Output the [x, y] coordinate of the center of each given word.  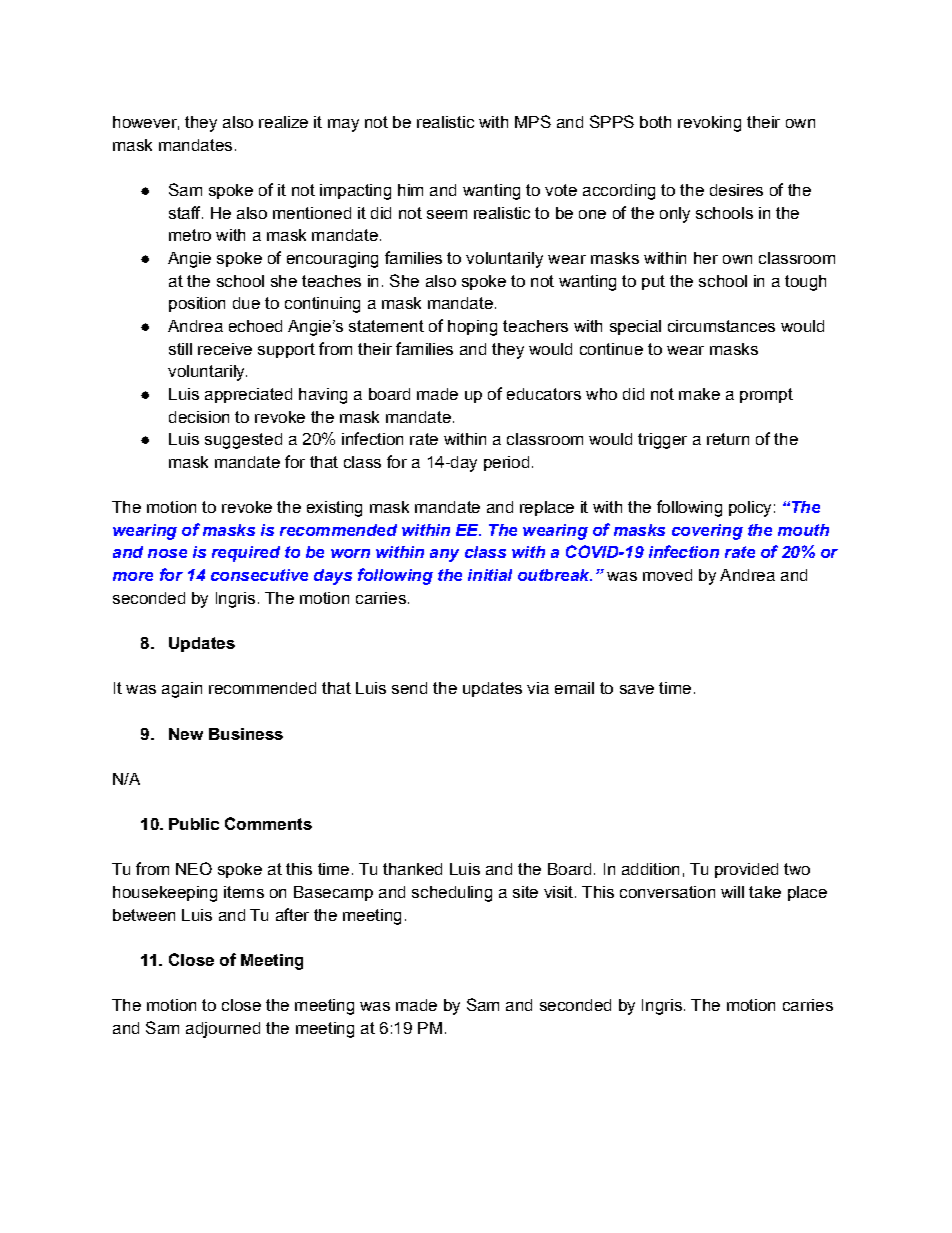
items [244, 892]
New [186, 734]
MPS [533, 121]
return [728, 439]
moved [667, 575]
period [506, 463]
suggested [243, 441]
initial [490, 575]
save [637, 689]
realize [283, 122]
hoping [472, 328]
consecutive [259, 575]
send [409, 688]
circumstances [721, 326]
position [197, 304]
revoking [709, 124]
